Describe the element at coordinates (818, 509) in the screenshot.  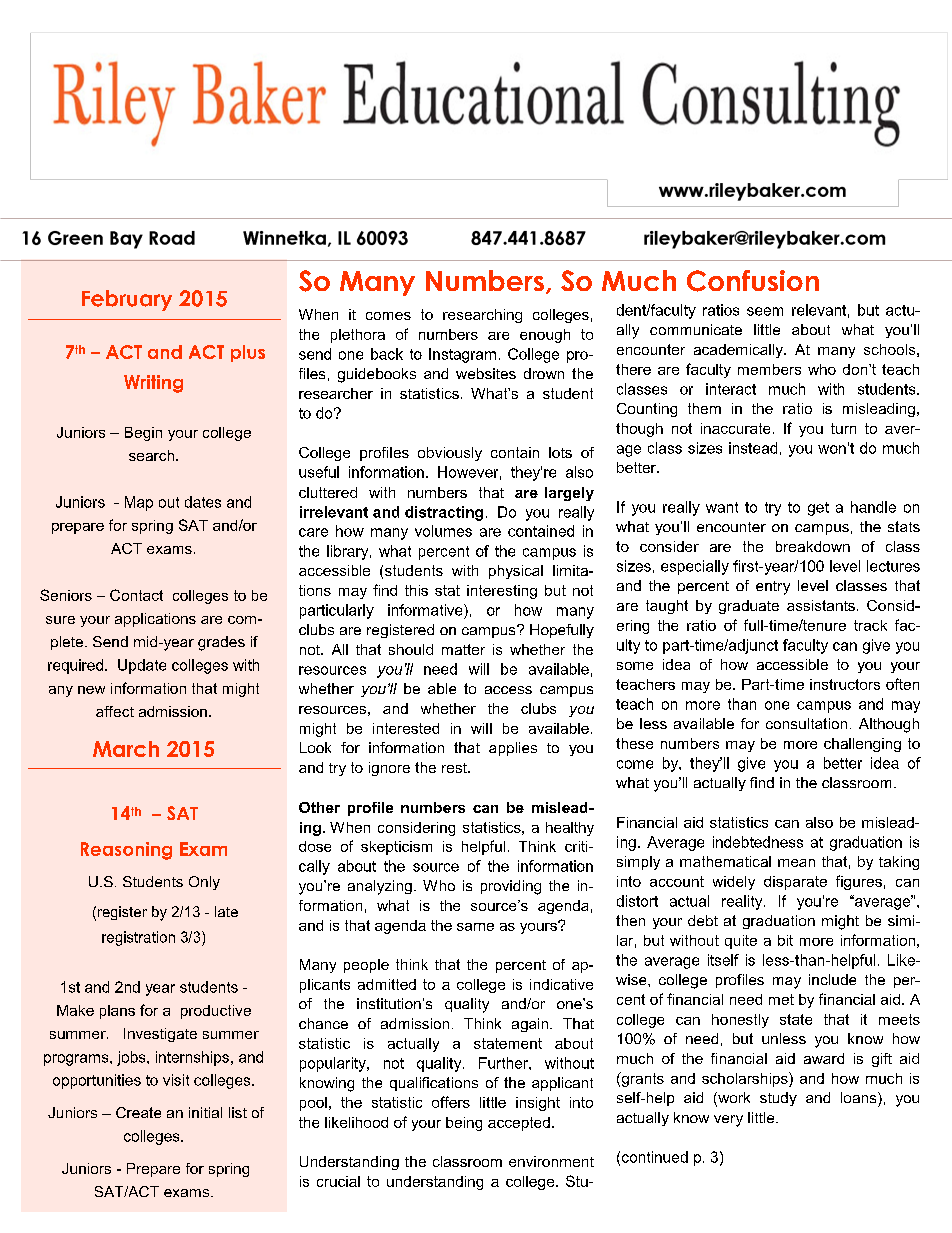
I see `get` at that location.
